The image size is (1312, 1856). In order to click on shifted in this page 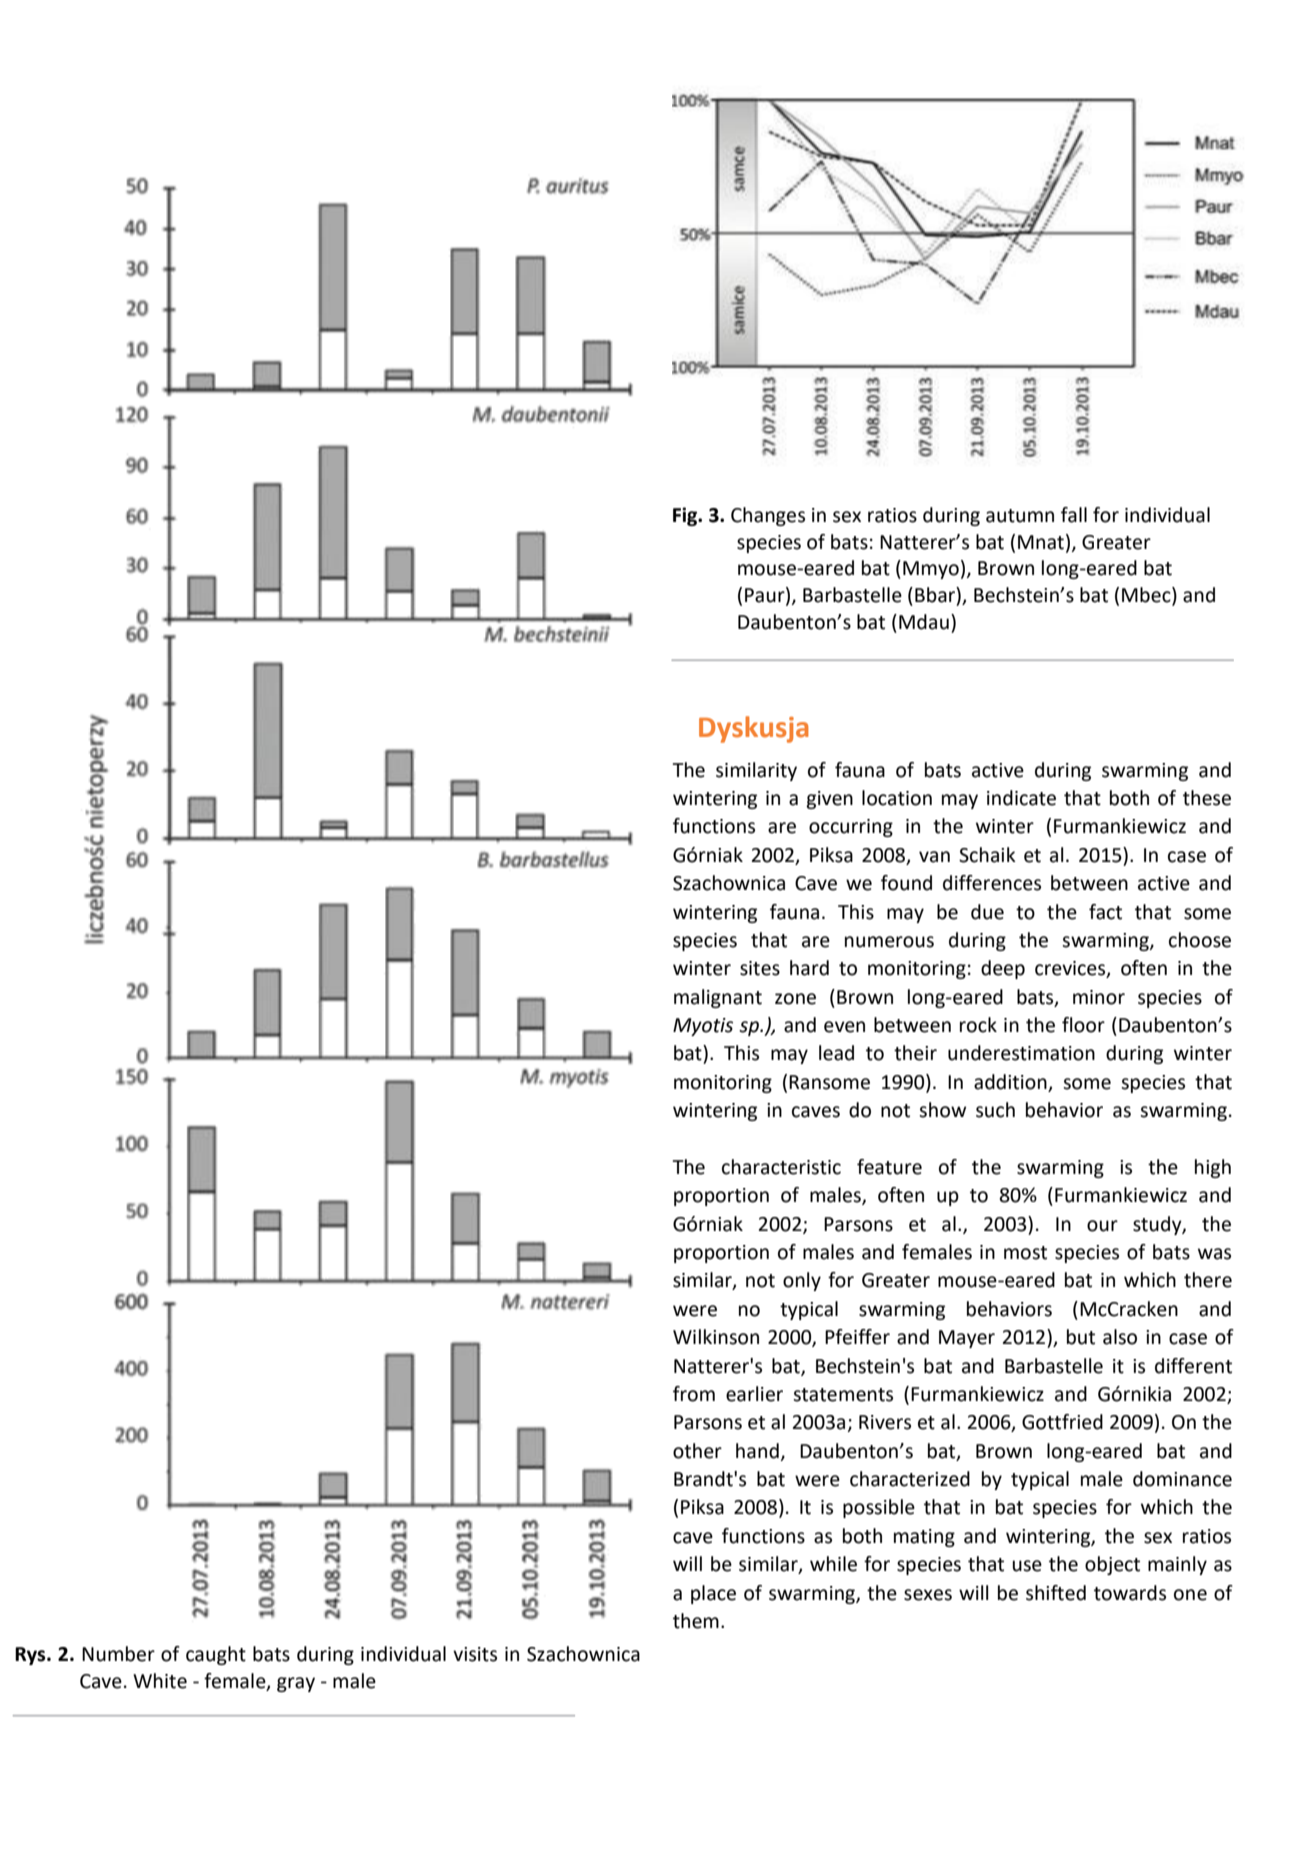, I will do `click(1056, 1593)`.
